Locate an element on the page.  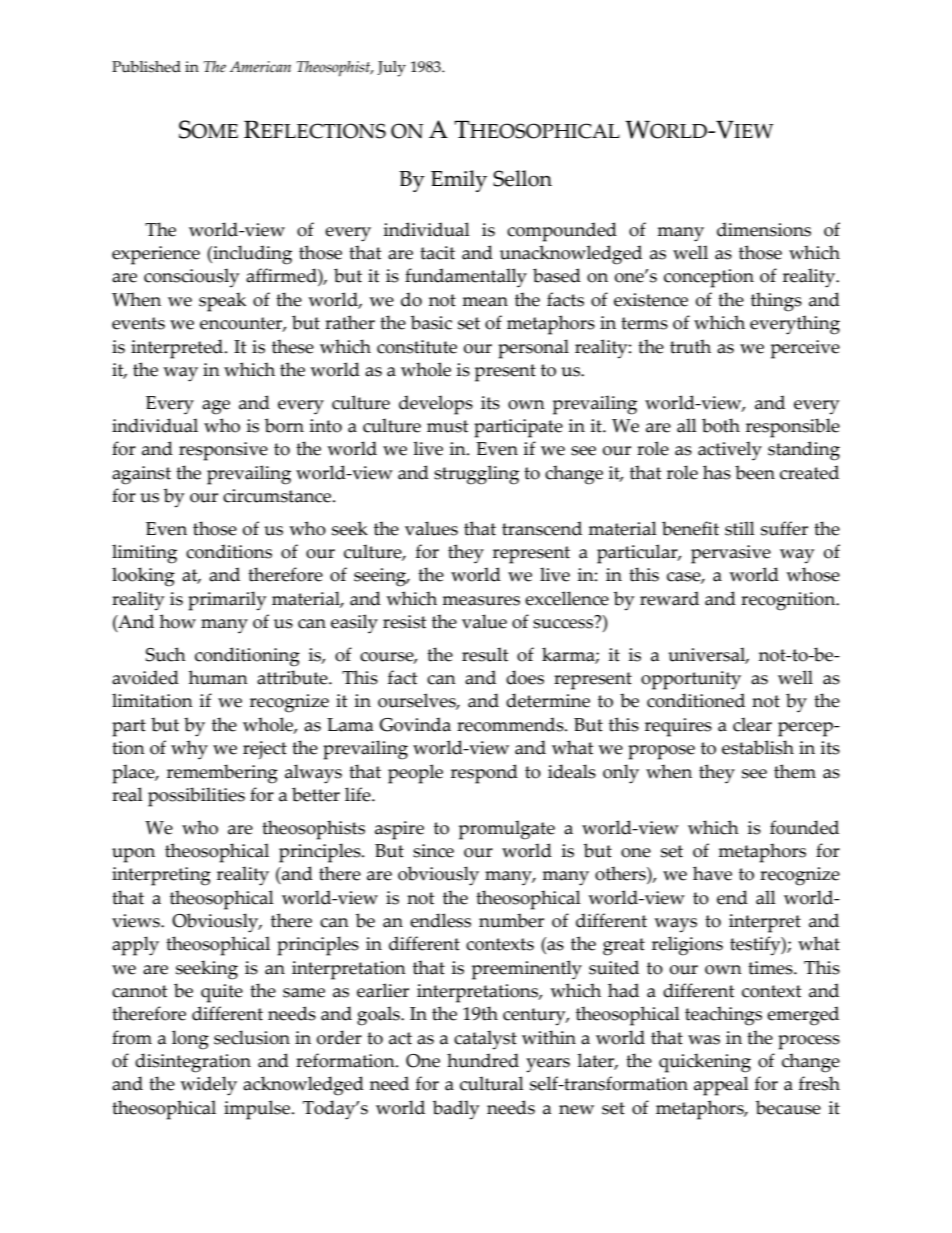
American is located at coordinates (260, 67).
